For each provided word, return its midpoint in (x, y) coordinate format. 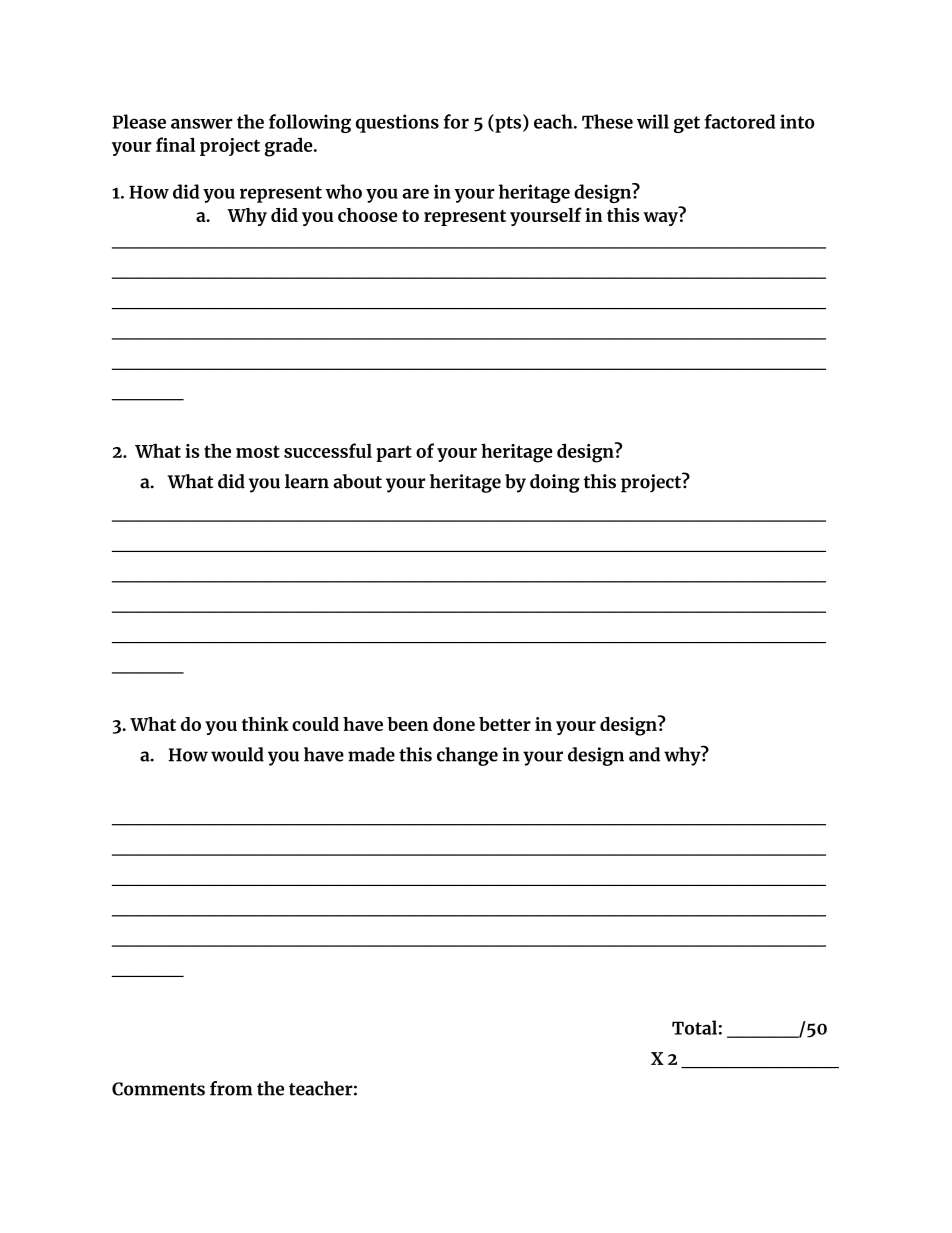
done (454, 724)
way (660, 219)
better (505, 724)
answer (202, 123)
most (258, 451)
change (467, 756)
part (394, 453)
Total (694, 1027)
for (456, 121)
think (265, 724)
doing (555, 483)
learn (307, 481)
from (231, 1088)
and (644, 754)
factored (740, 121)
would (237, 754)
